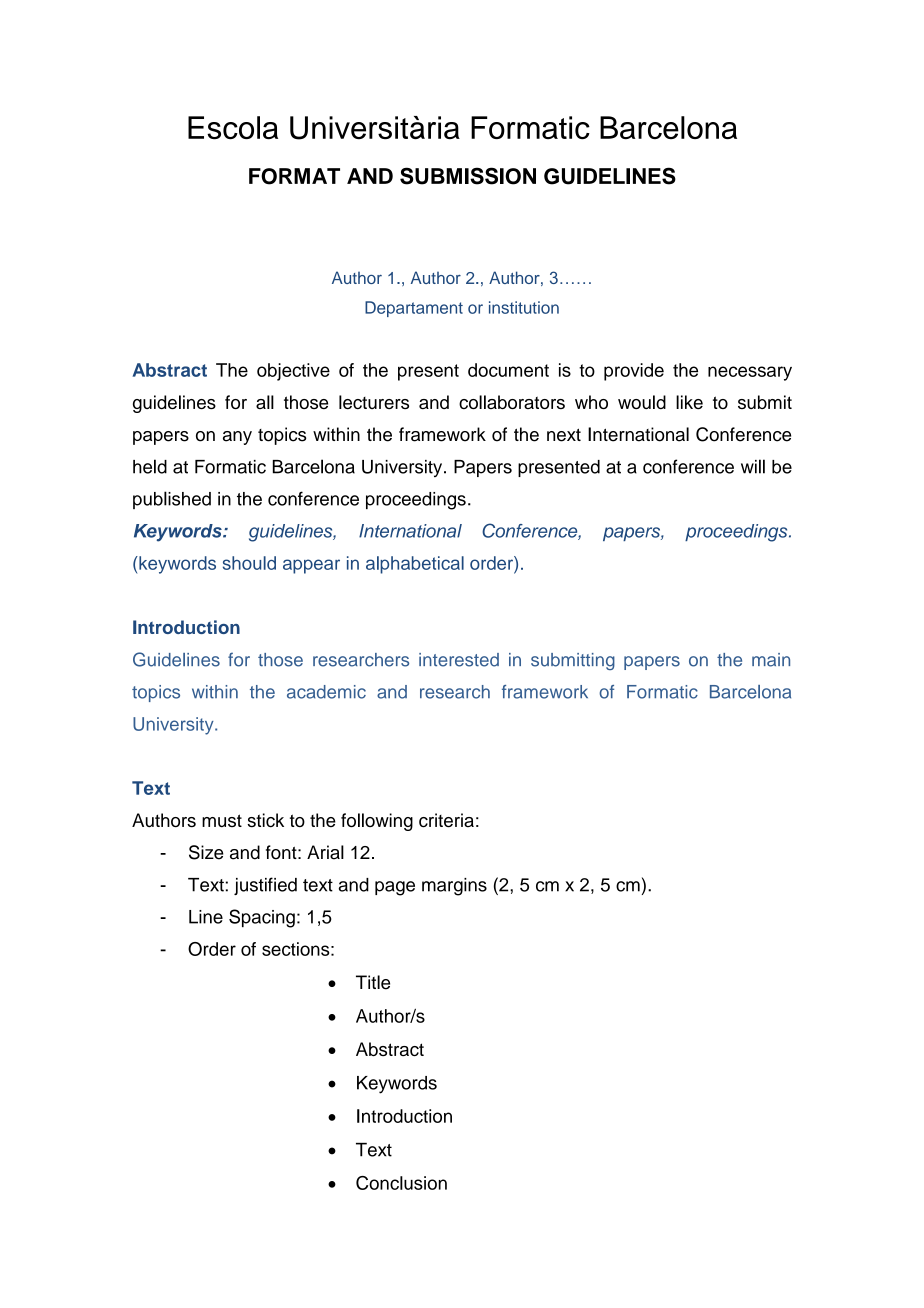 The image size is (924, 1308). What do you see at coordinates (524, 307) in the image?
I see `institution` at bounding box center [524, 307].
